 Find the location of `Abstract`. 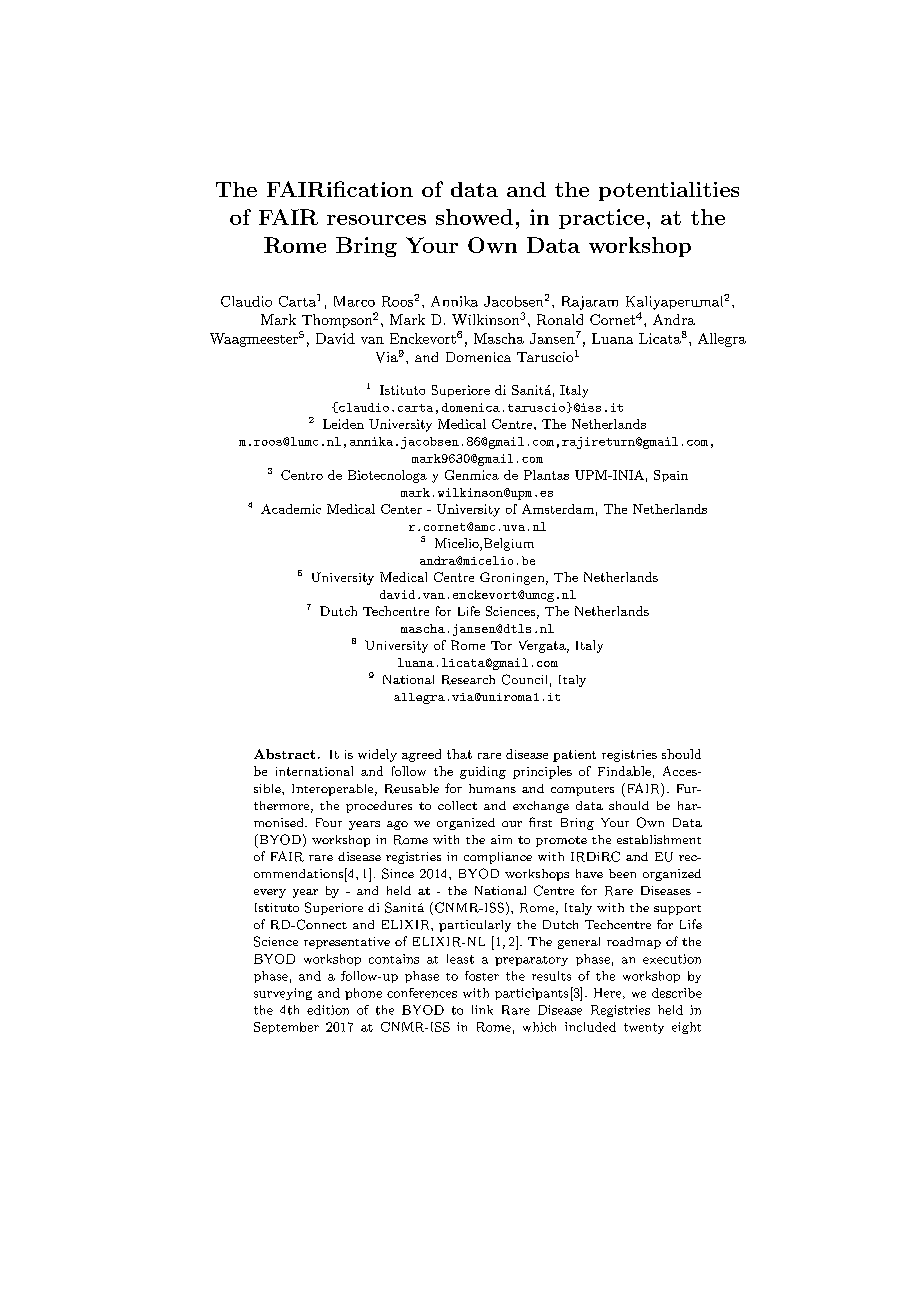

Abstract is located at coordinates (284, 754).
